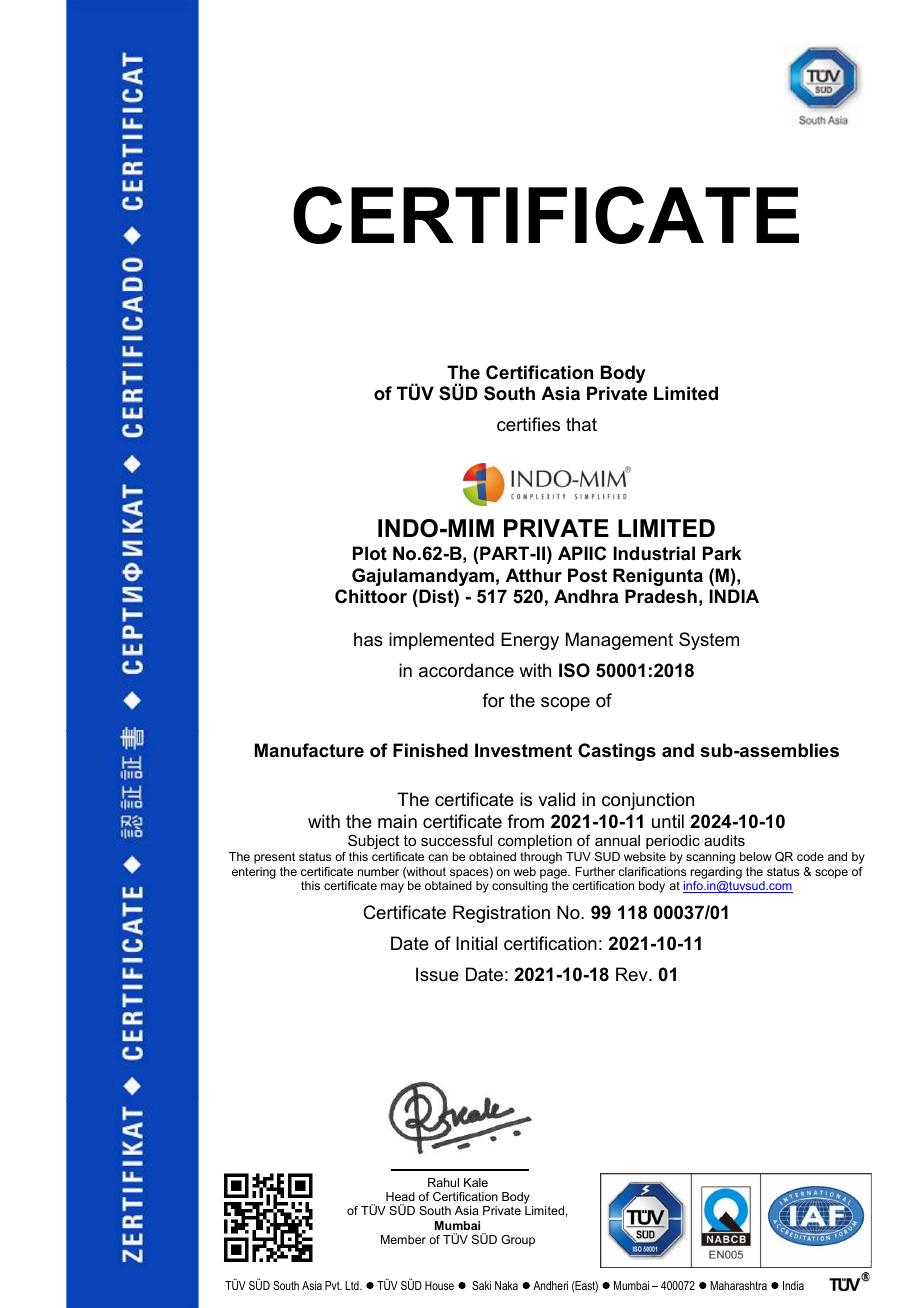  I want to click on through, so click(541, 858).
